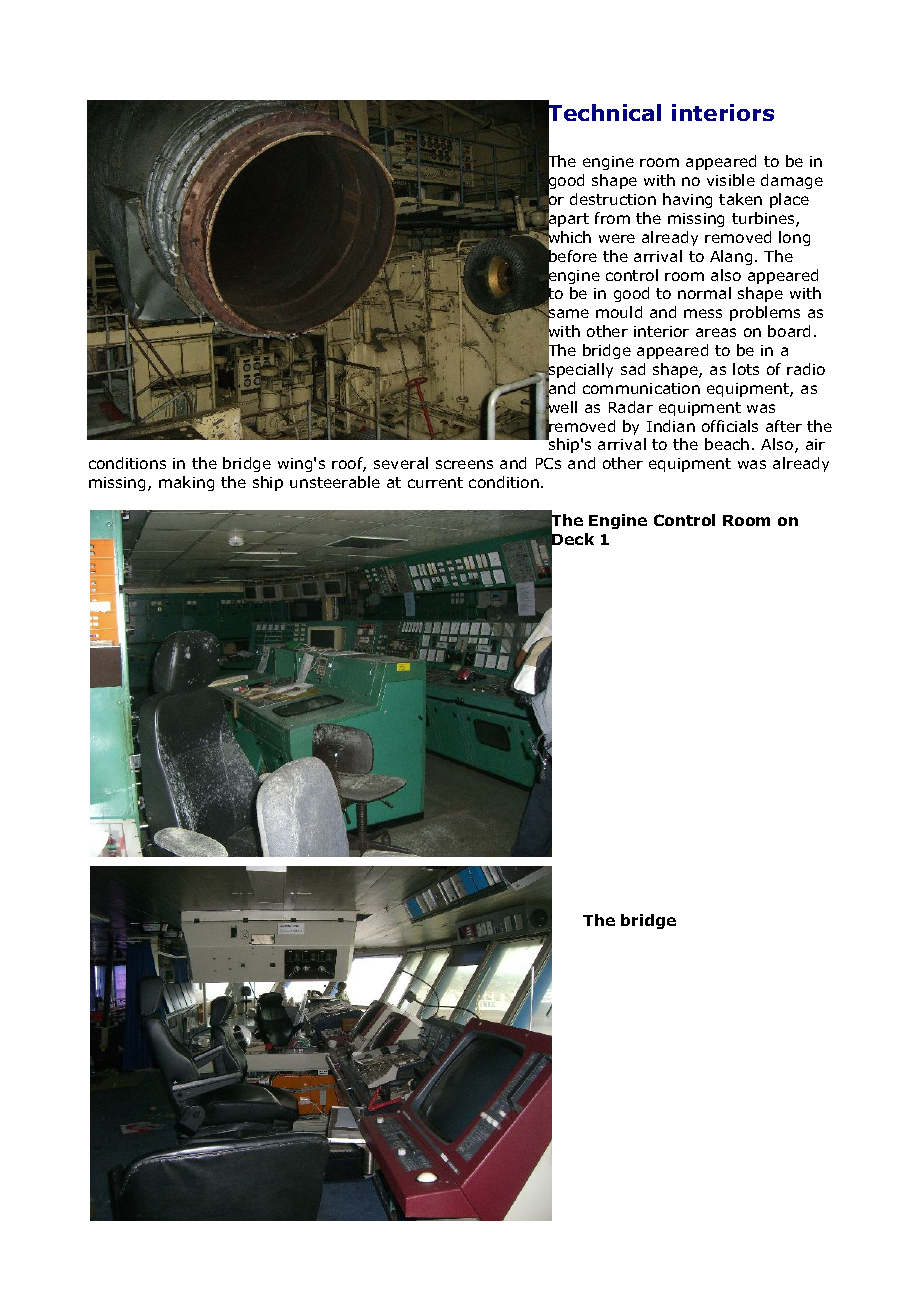 The image size is (924, 1308). Describe the element at coordinates (464, 464) in the screenshot. I see `screens` at that location.
